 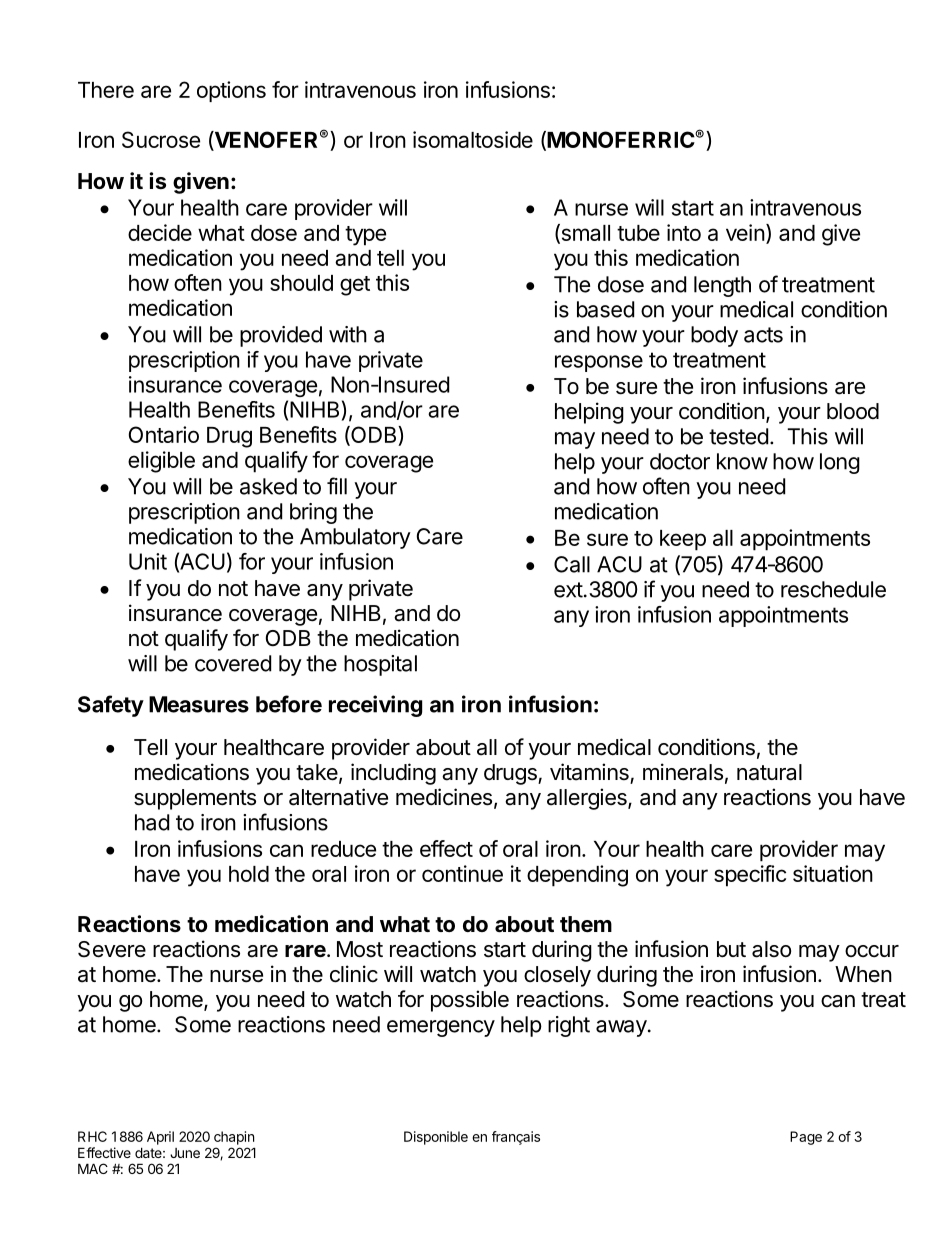 I want to click on June, so click(x=185, y=1153).
